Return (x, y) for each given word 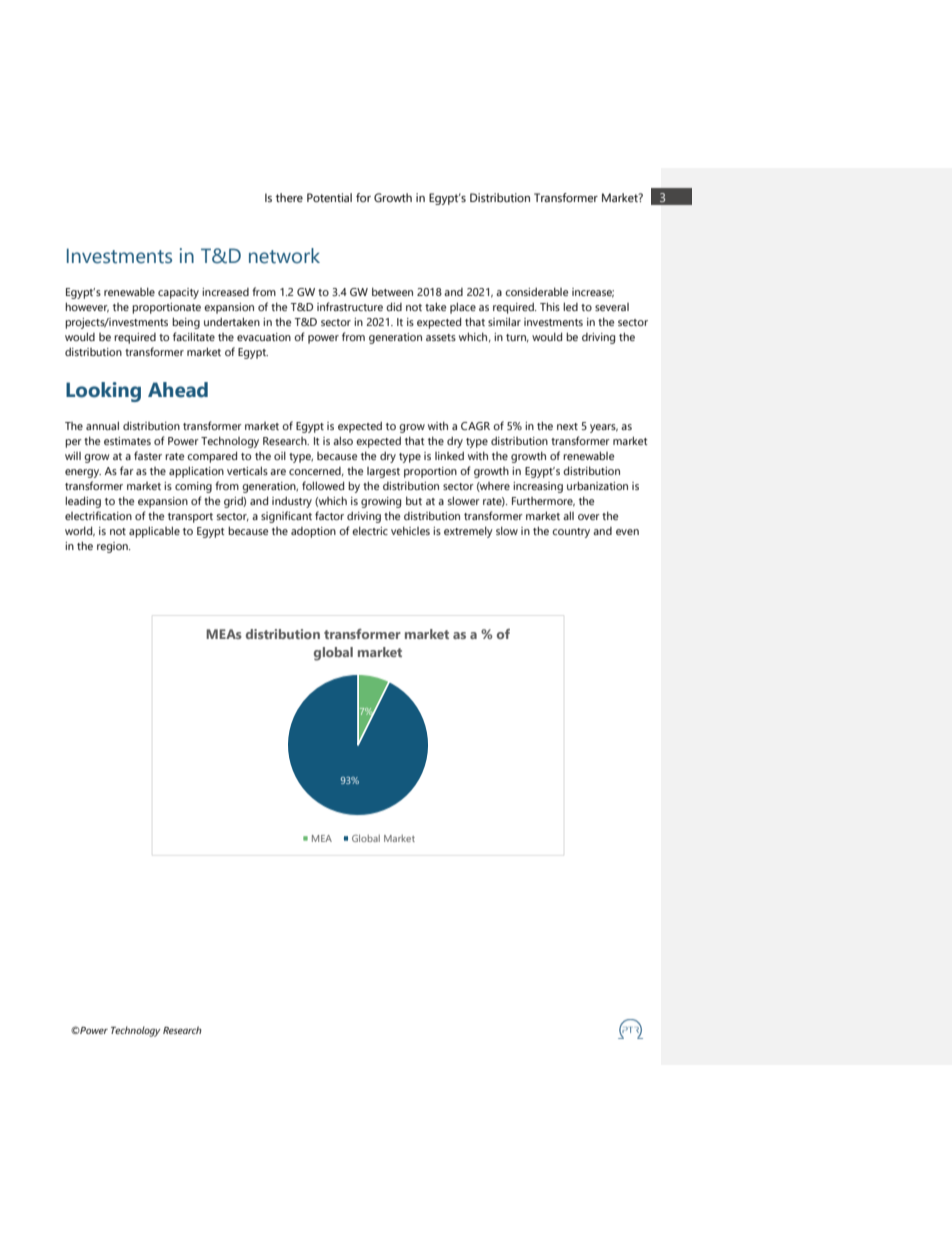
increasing (538, 487)
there (289, 197)
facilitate (194, 336)
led (570, 306)
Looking (103, 392)
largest (383, 472)
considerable (536, 291)
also (343, 440)
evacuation (264, 337)
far (127, 470)
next (567, 426)
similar (504, 321)
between (392, 291)
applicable (154, 532)
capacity (178, 293)
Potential (329, 197)
